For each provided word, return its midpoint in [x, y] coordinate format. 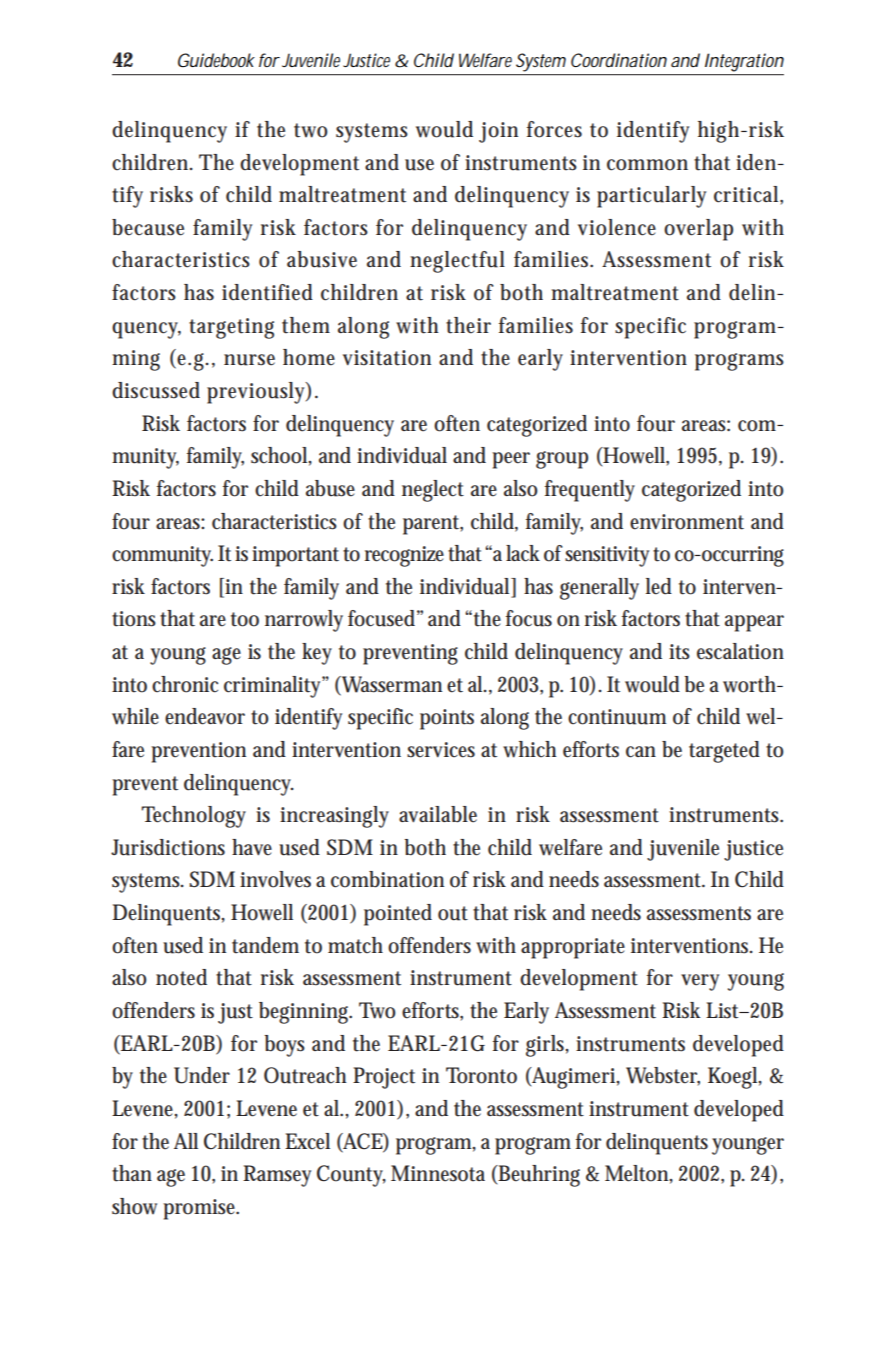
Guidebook [216, 60]
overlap [698, 230]
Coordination [619, 60]
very [700, 982]
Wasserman [391, 684]
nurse [249, 360]
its [679, 652]
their [468, 325]
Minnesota [438, 1173]
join [498, 132]
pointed [398, 915]
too [245, 619]
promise [201, 1209]
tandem [265, 945]
